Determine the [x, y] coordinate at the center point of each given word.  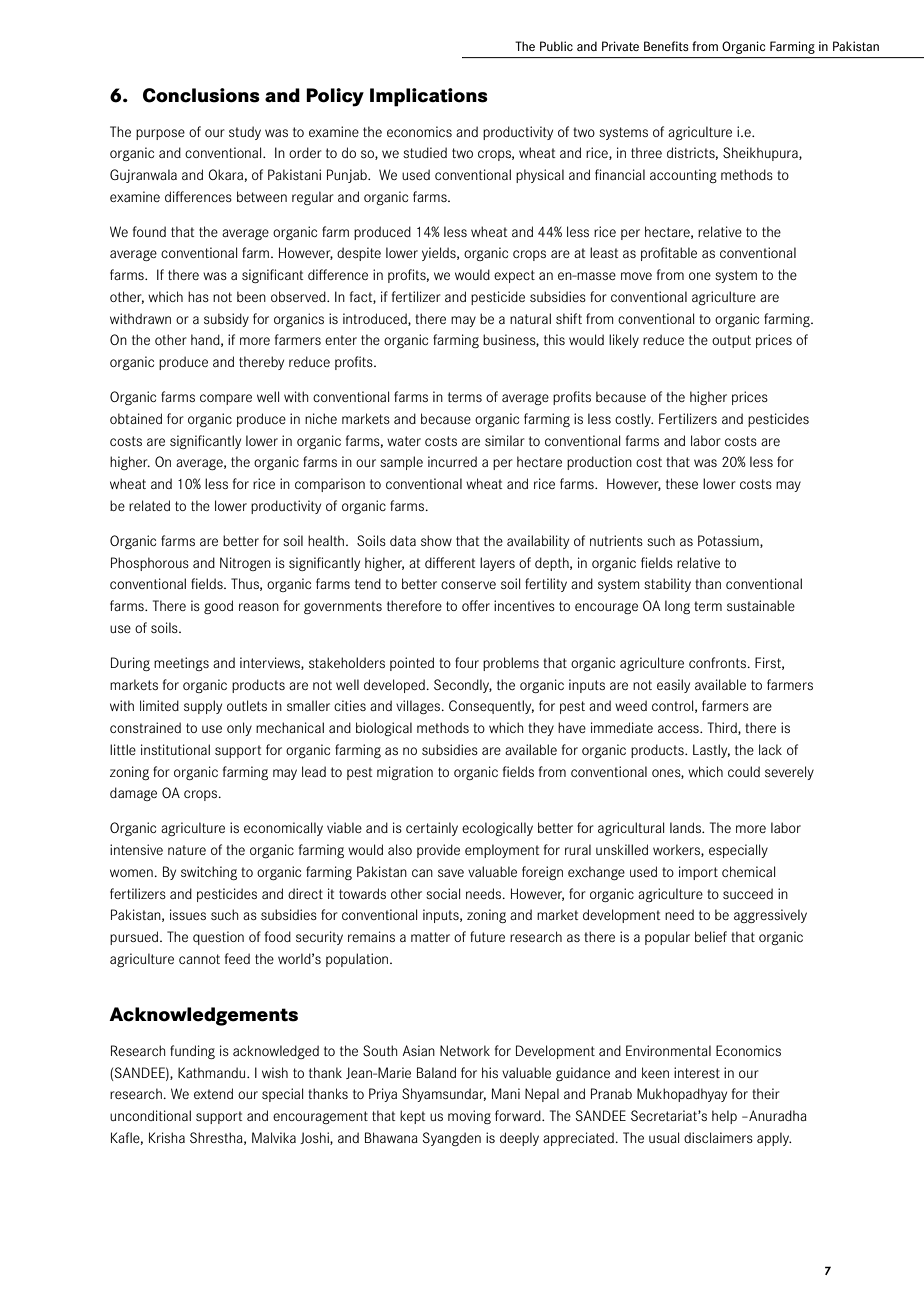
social [443, 893]
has [198, 296]
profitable [669, 254]
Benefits [666, 46]
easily [673, 686]
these [682, 483]
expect [514, 276]
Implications [429, 97]
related [149, 505]
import [698, 873]
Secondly [463, 686]
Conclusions [201, 95]
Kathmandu [213, 1072]
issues [188, 914]
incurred [452, 461]
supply [203, 707]
